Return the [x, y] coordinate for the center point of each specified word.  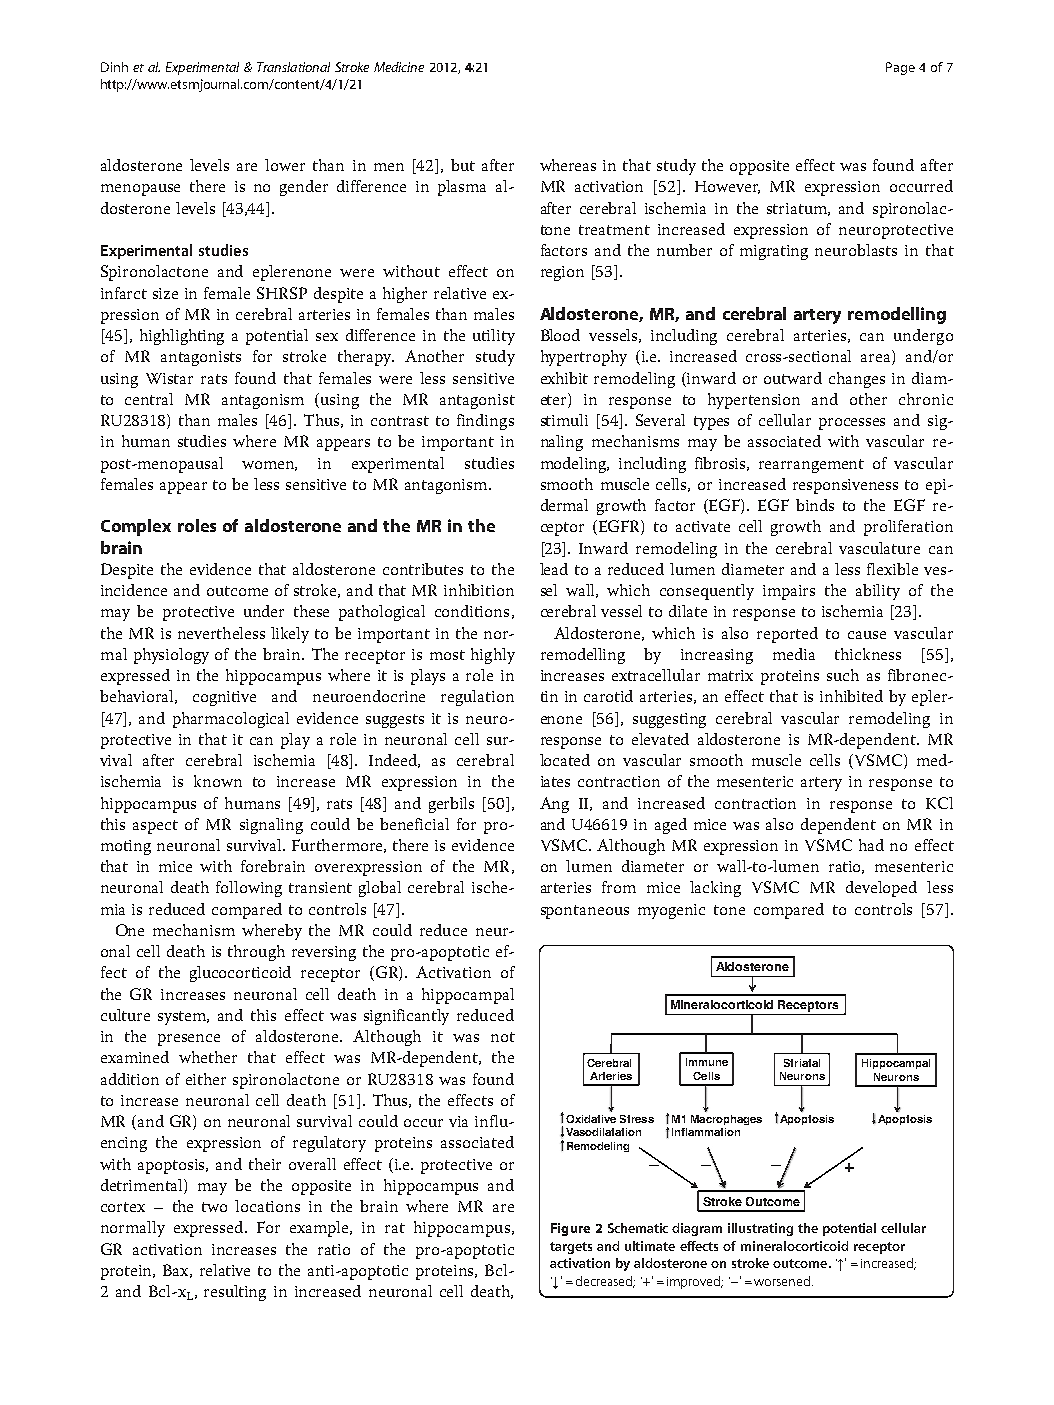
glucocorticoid [240, 974]
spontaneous [585, 912]
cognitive [224, 698]
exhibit [564, 378]
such [843, 675]
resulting [235, 1293]
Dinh [114, 67]
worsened [782, 1281]
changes [857, 380]
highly [493, 656]
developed [881, 889]
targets [571, 1248]
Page [900, 68]
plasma [462, 188]
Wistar [169, 378]
